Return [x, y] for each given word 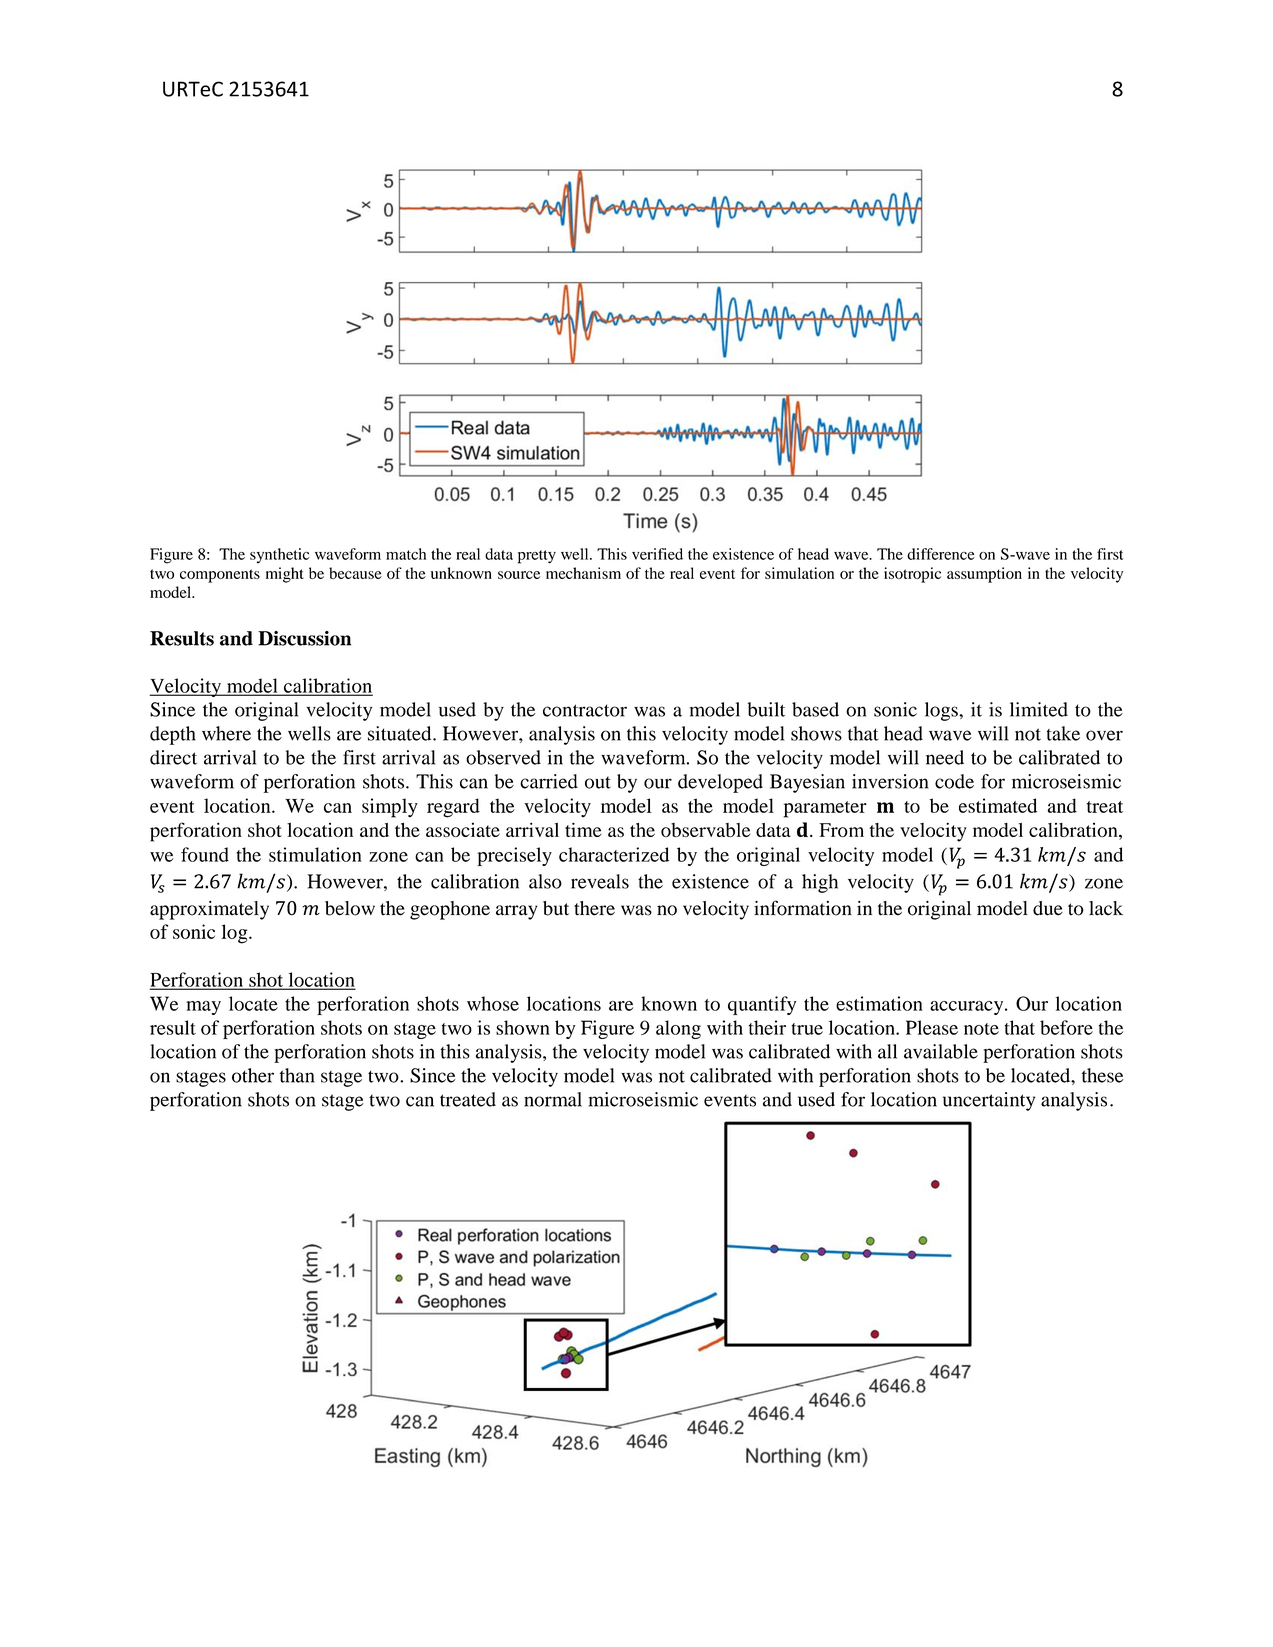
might [285, 575]
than [297, 1075]
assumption [984, 575]
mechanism [583, 573]
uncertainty [989, 1101]
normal [553, 1099]
